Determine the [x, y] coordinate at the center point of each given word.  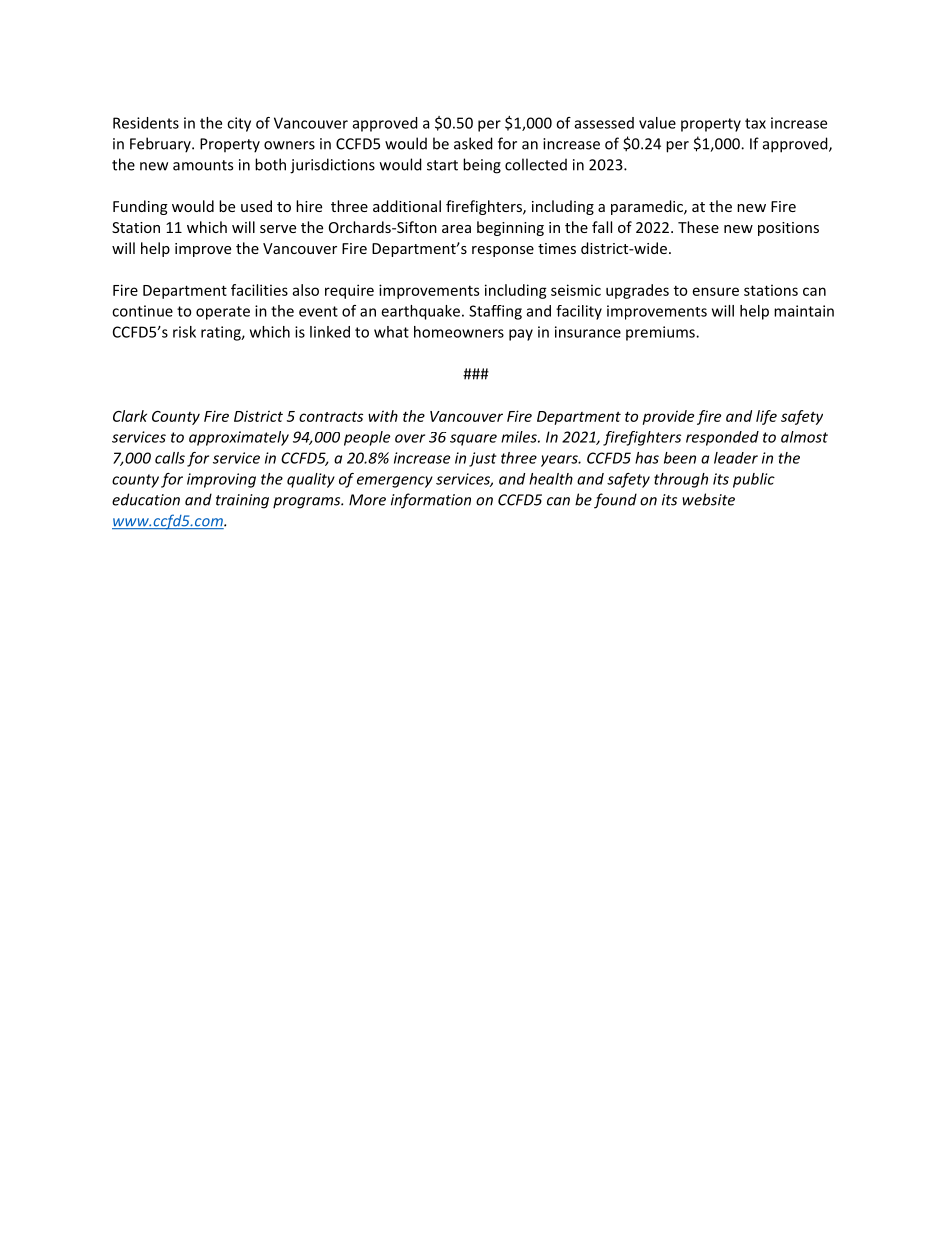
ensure [716, 291]
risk [184, 332]
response [503, 251]
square [473, 440]
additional [407, 206]
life [766, 417]
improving [221, 480]
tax [755, 123]
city [239, 124]
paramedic [648, 207]
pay [521, 335]
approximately [239, 438]
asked [473, 143]
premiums [661, 333]
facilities [259, 290]
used [256, 206]
